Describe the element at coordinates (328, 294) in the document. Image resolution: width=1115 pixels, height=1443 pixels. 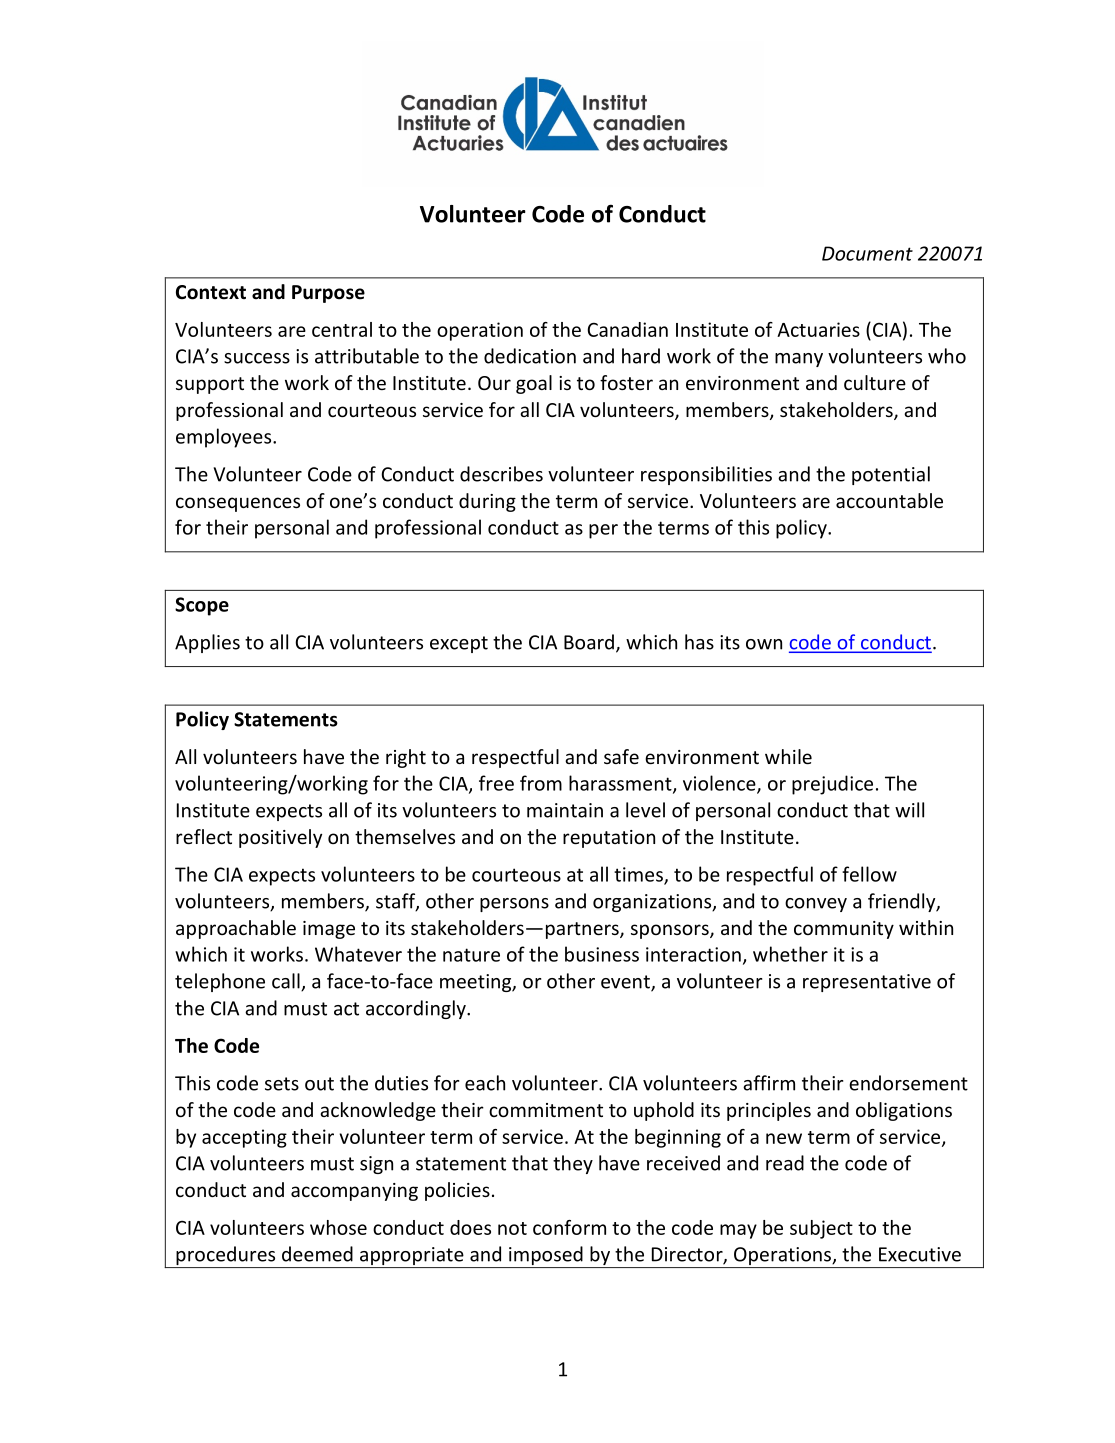
I see `Purpose` at that location.
